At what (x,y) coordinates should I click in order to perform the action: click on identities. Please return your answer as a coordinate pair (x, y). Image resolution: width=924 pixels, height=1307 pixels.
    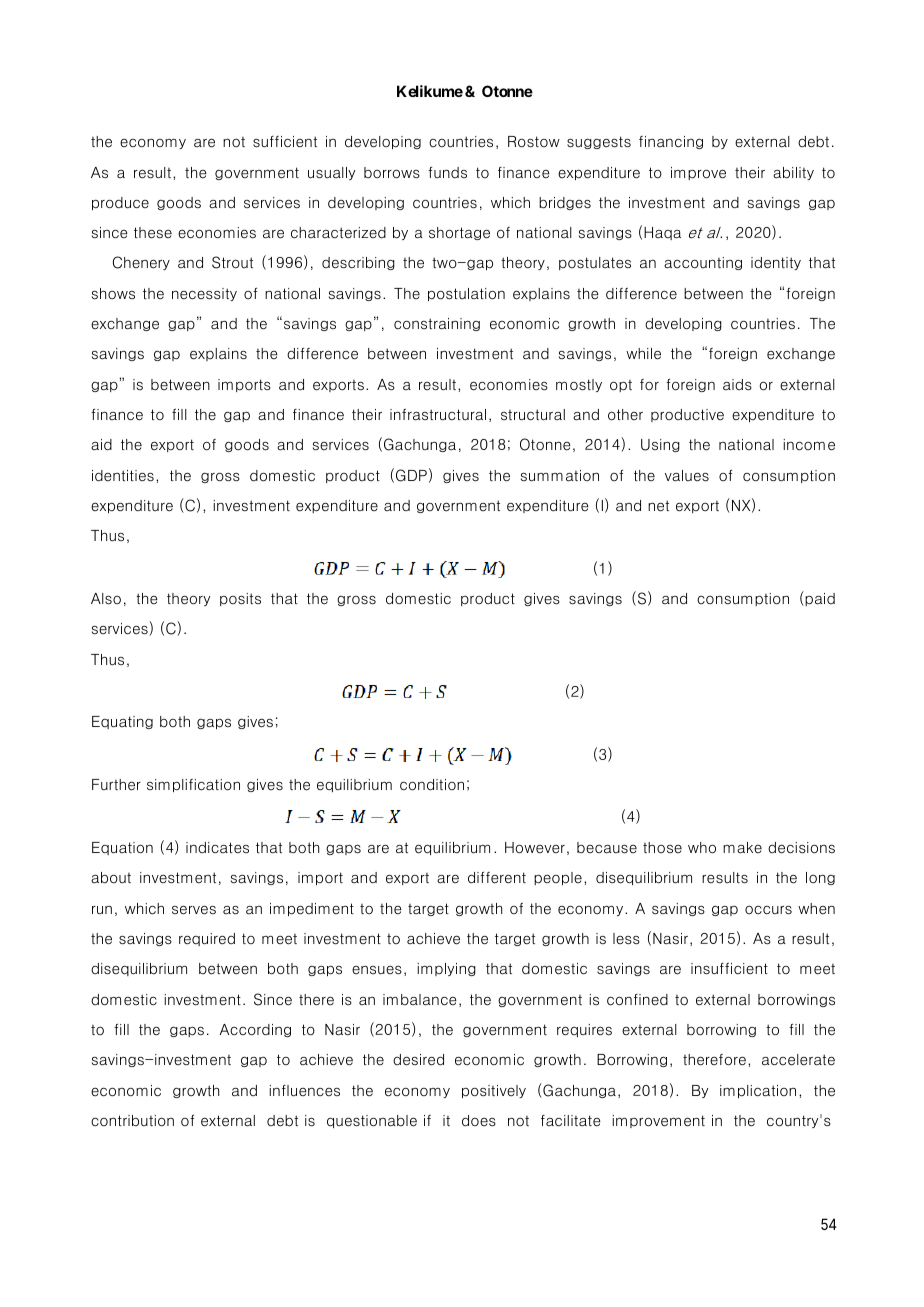
    Looking at the image, I should click on (123, 476).
